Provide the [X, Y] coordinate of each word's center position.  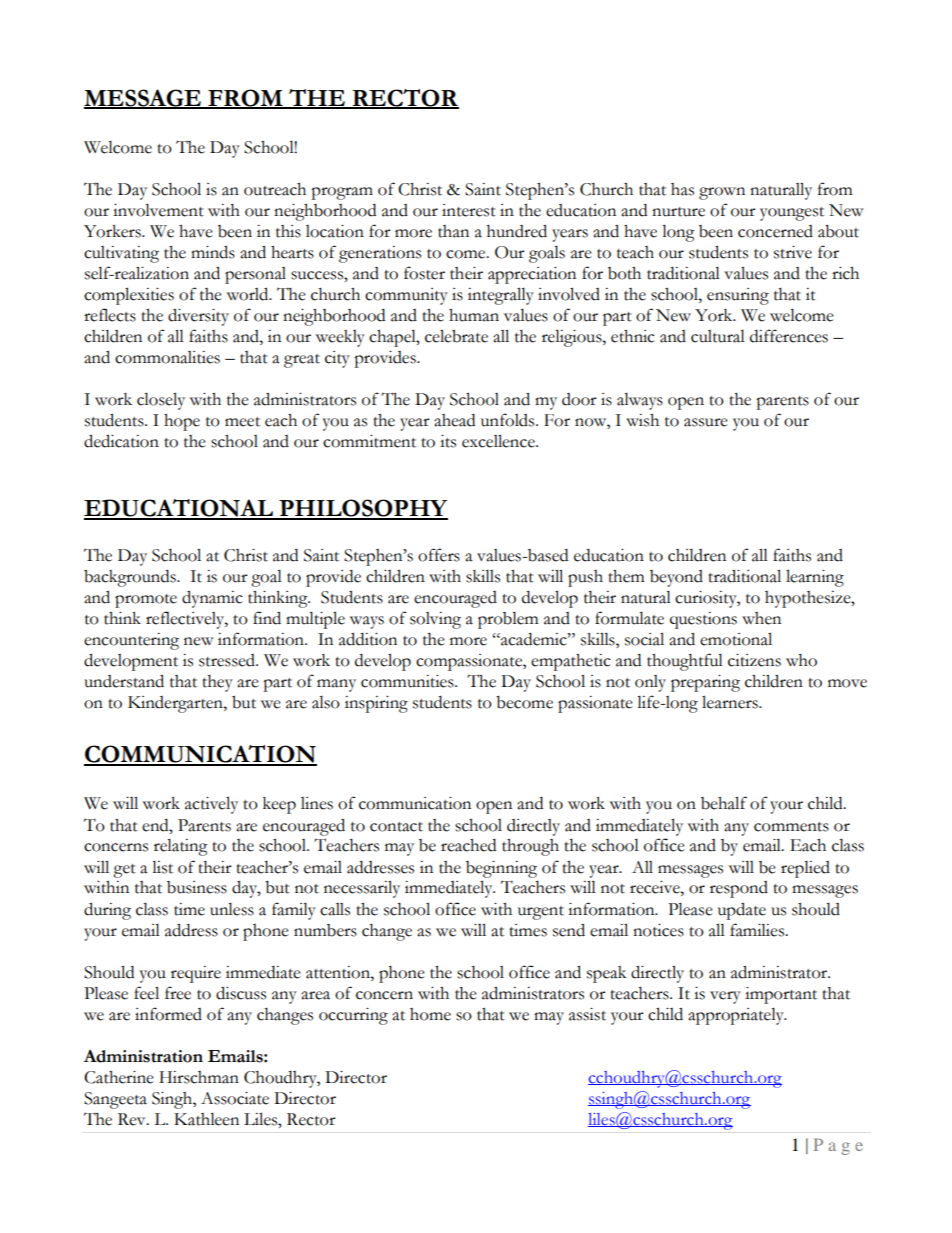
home [430, 1014]
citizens [754, 660]
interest [469, 210]
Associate [235, 1098]
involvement [158, 210]
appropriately [737, 1016]
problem [508, 620]
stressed [228, 660]
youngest [792, 214]
